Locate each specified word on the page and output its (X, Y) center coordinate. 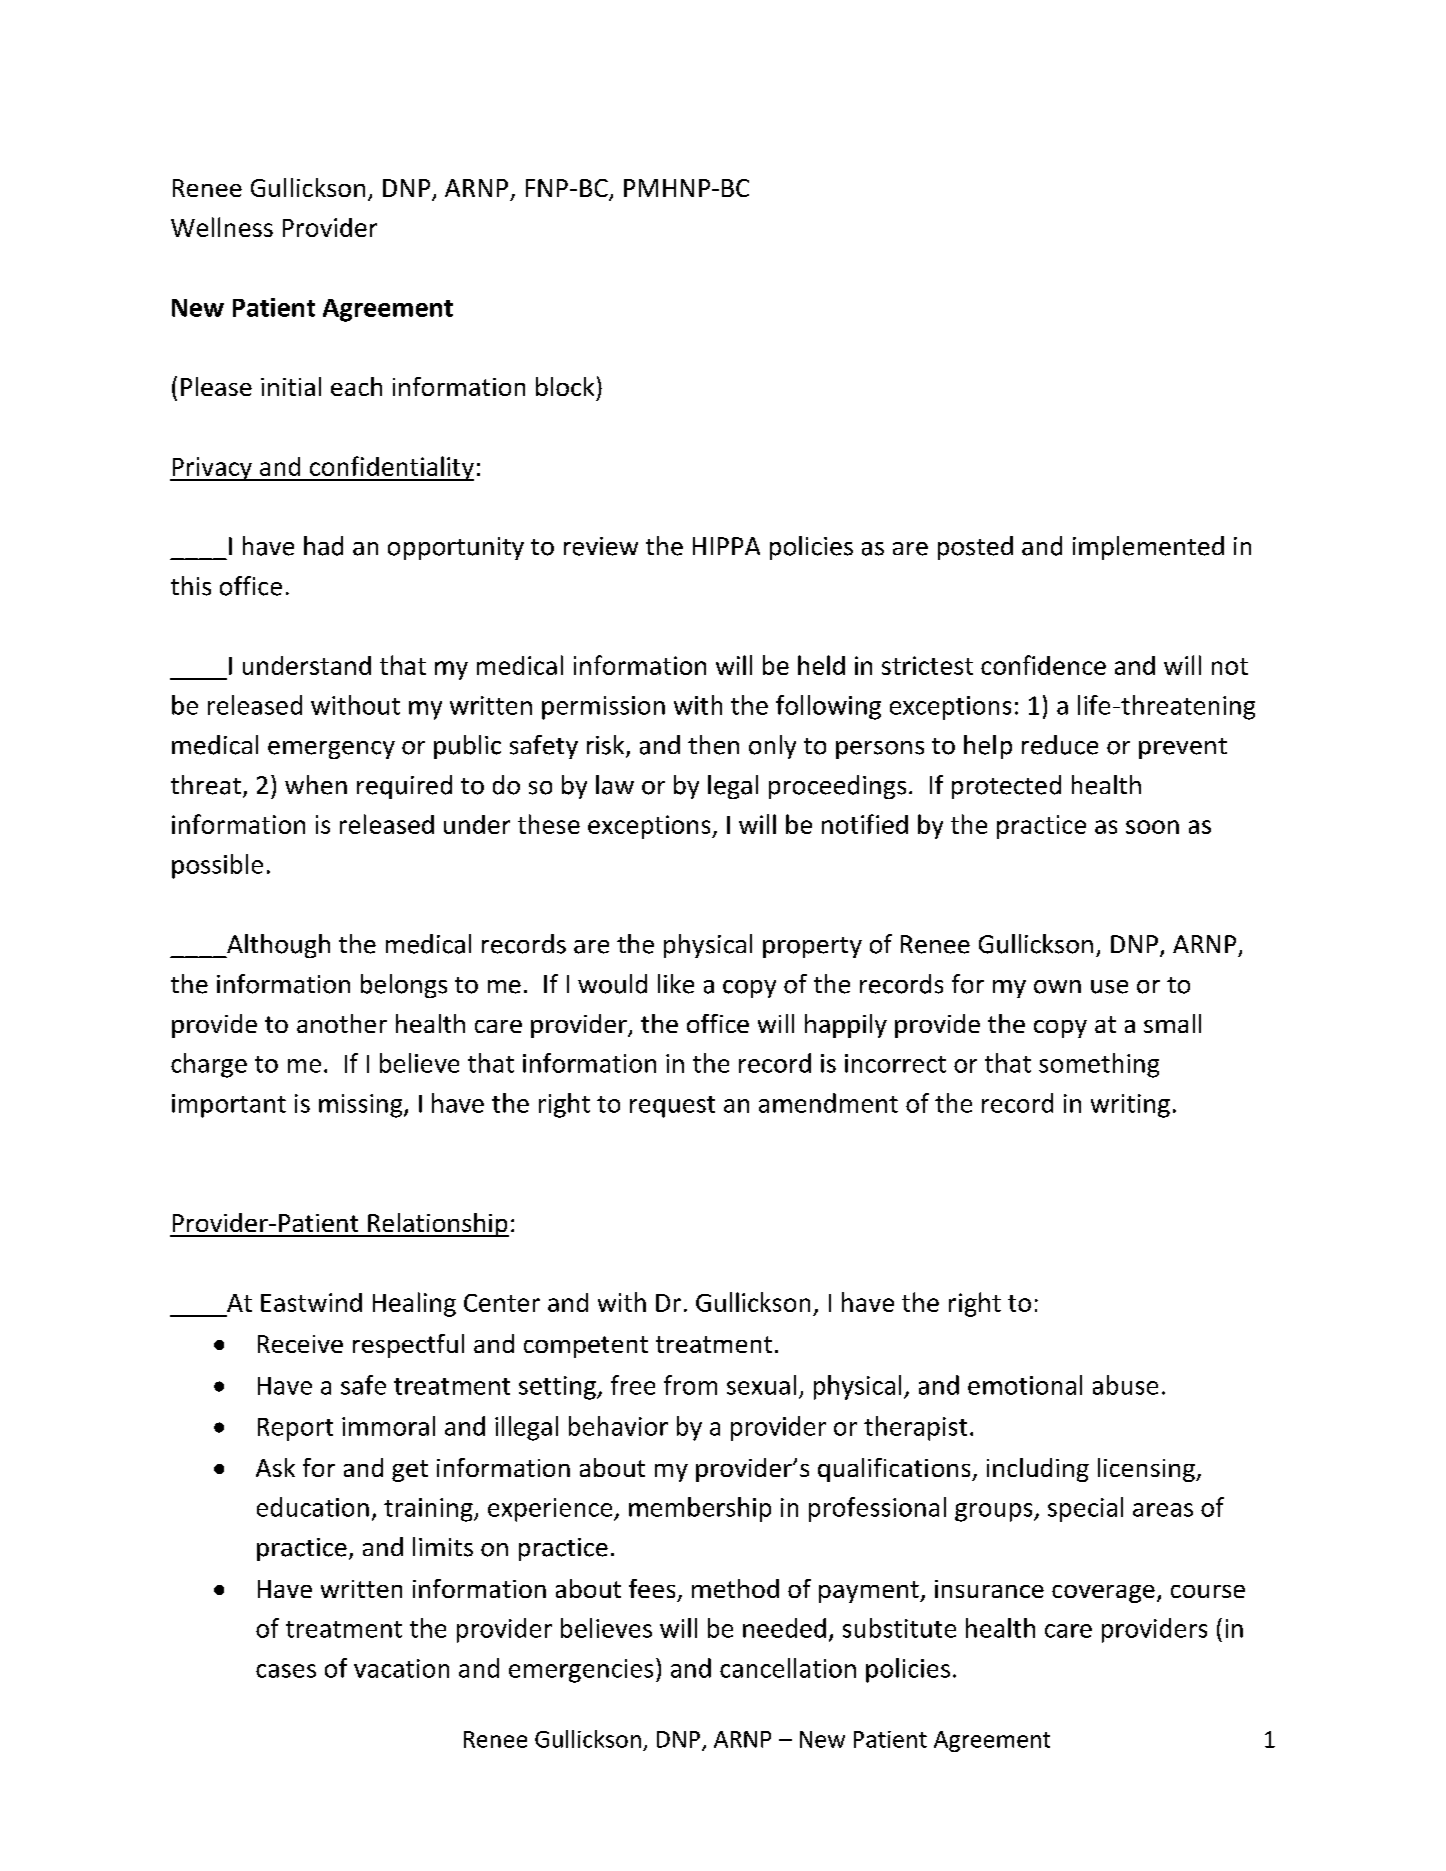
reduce (1060, 745)
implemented (1148, 548)
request (672, 1107)
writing (1130, 1106)
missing (362, 1106)
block (565, 386)
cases (286, 1671)
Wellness (222, 227)
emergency (331, 750)
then (713, 745)
